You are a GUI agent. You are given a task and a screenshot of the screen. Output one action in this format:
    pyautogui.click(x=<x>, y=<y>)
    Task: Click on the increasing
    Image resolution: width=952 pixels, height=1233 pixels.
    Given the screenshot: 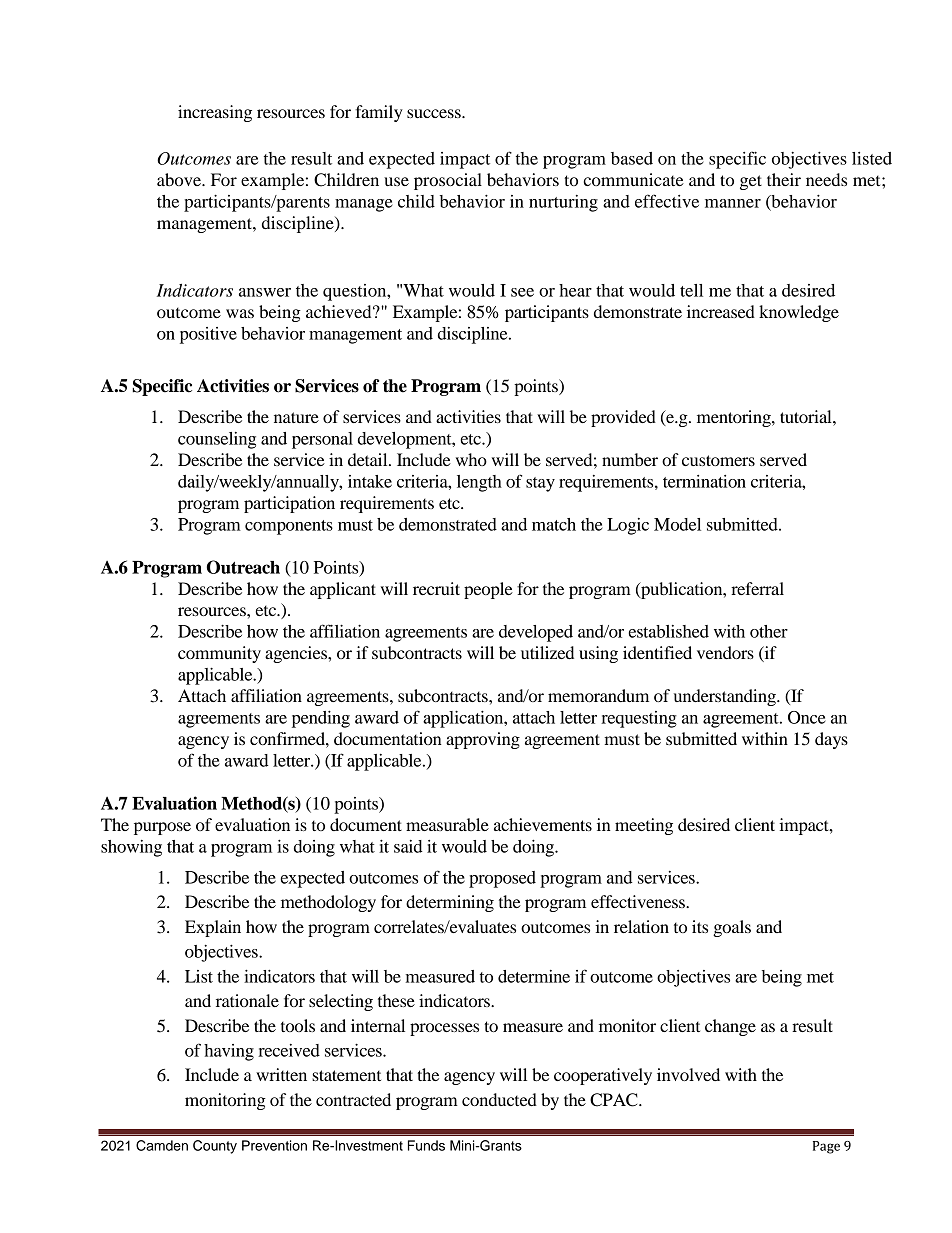 What is the action you would take?
    pyautogui.click(x=215, y=113)
